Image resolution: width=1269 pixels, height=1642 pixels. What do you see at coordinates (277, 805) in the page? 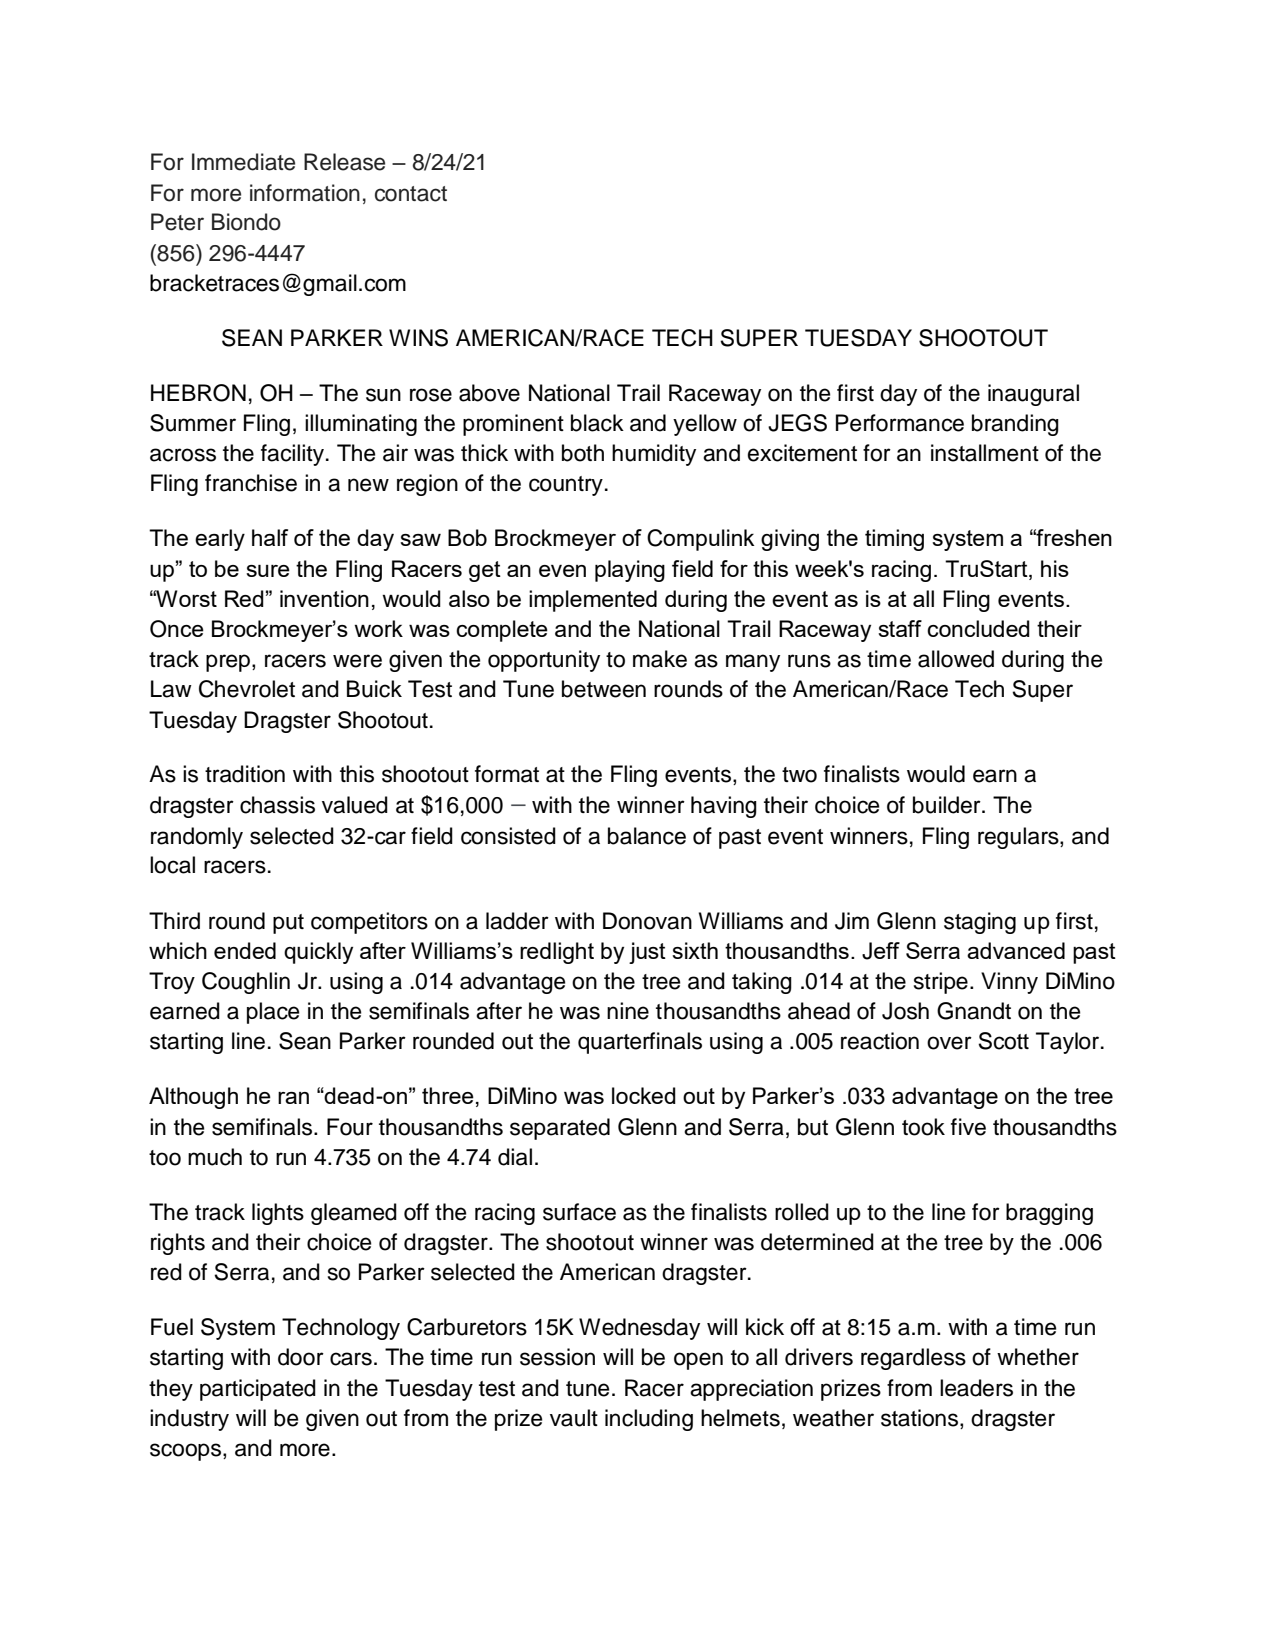
I see `chassis` at bounding box center [277, 805].
